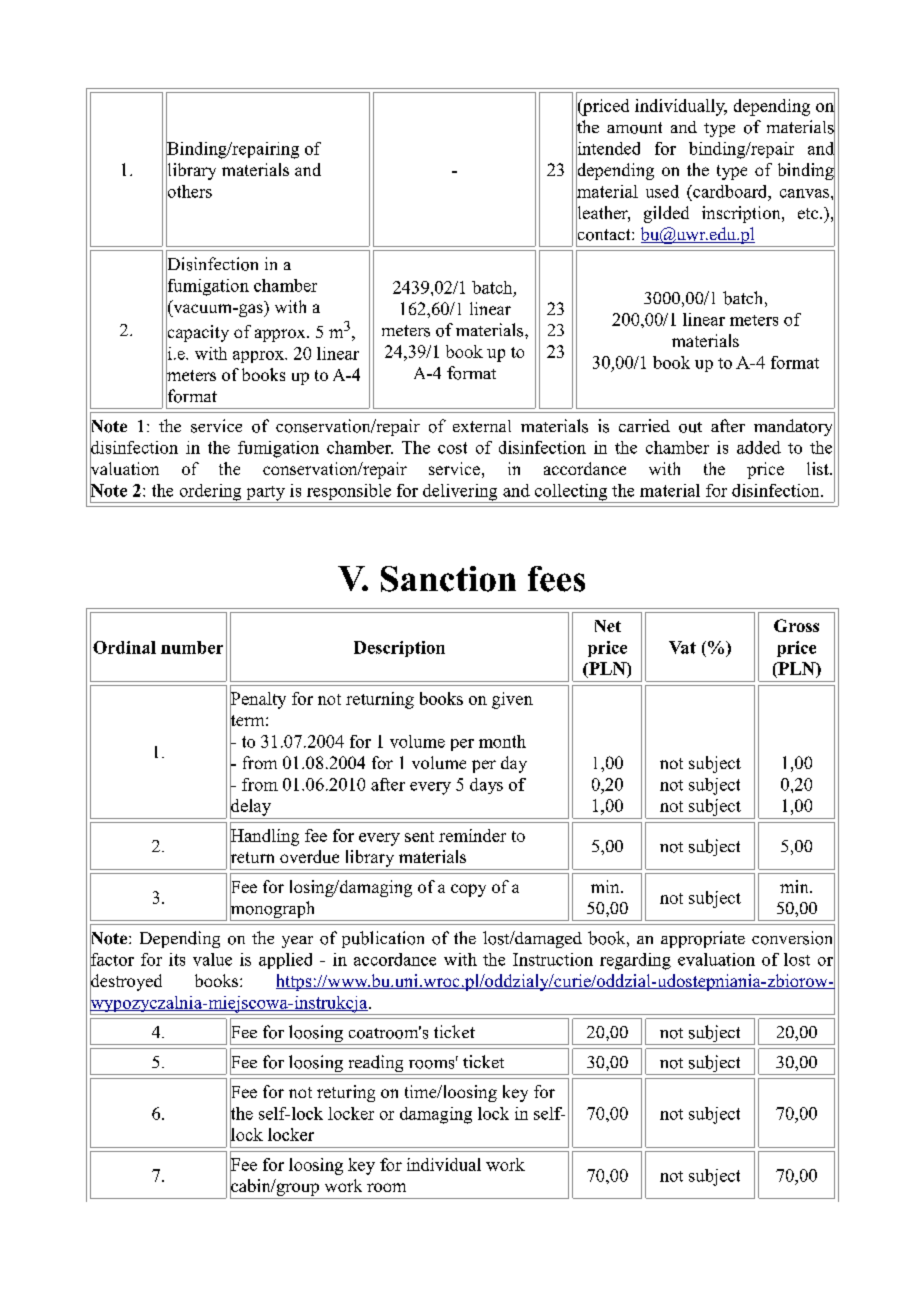  What do you see at coordinates (796, 625) in the image?
I see `Gross` at bounding box center [796, 625].
